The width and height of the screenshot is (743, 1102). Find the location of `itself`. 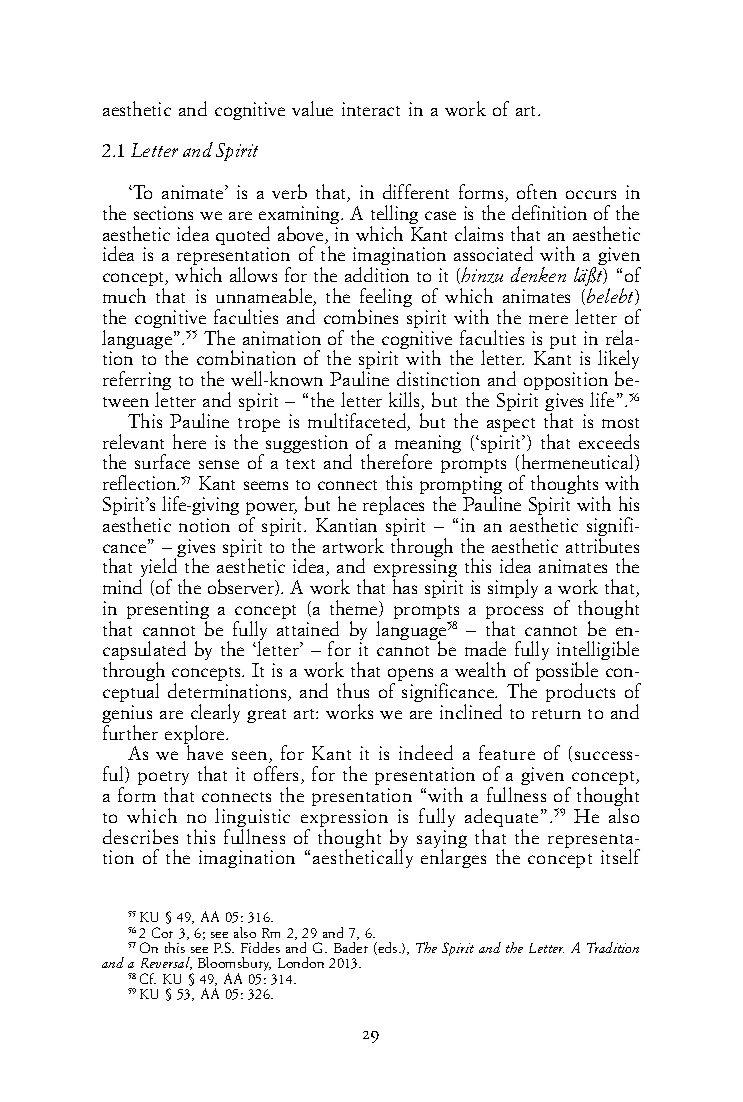

itself is located at coordinates (620, 856).
